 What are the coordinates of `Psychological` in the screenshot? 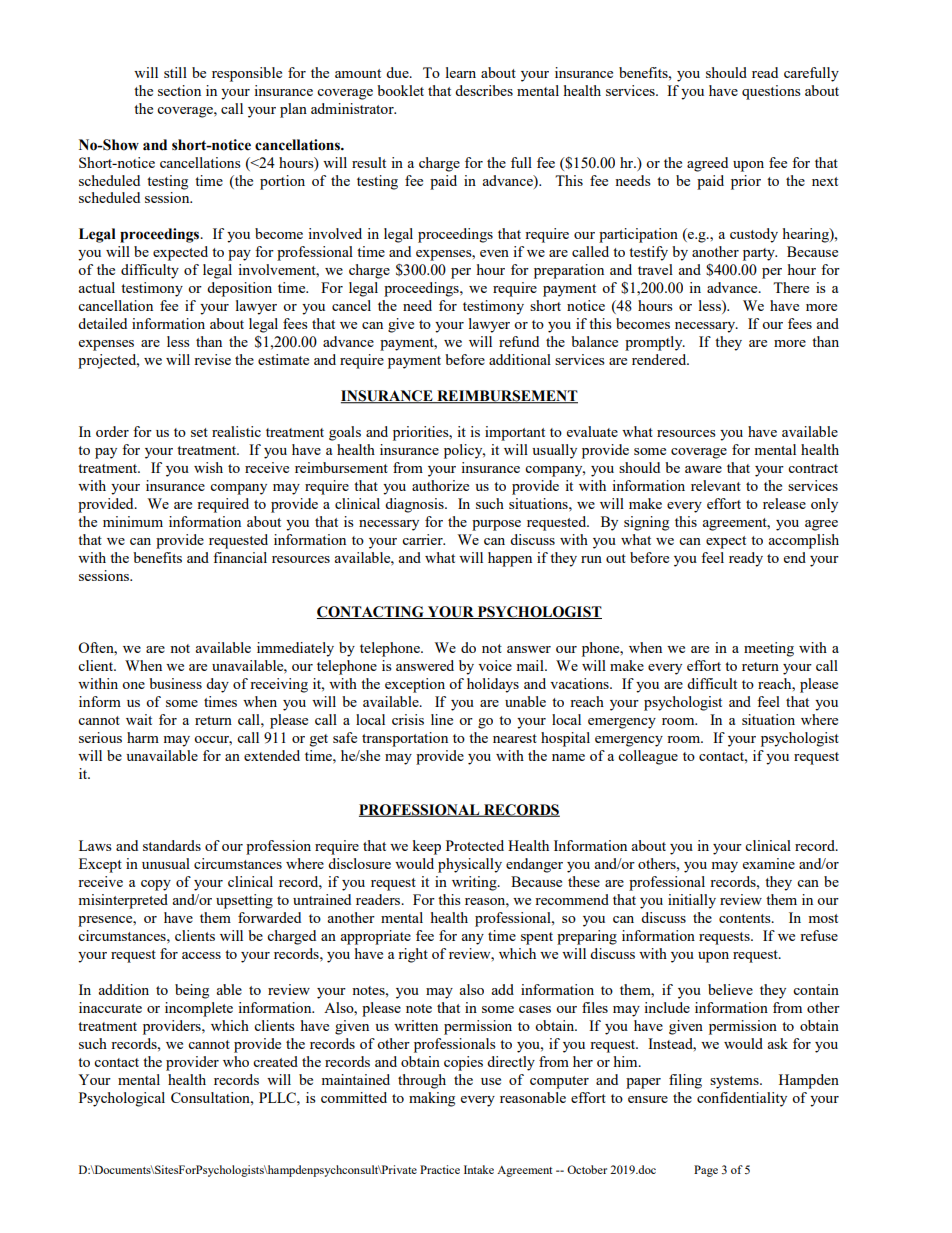 It's located at (122, 1099).
